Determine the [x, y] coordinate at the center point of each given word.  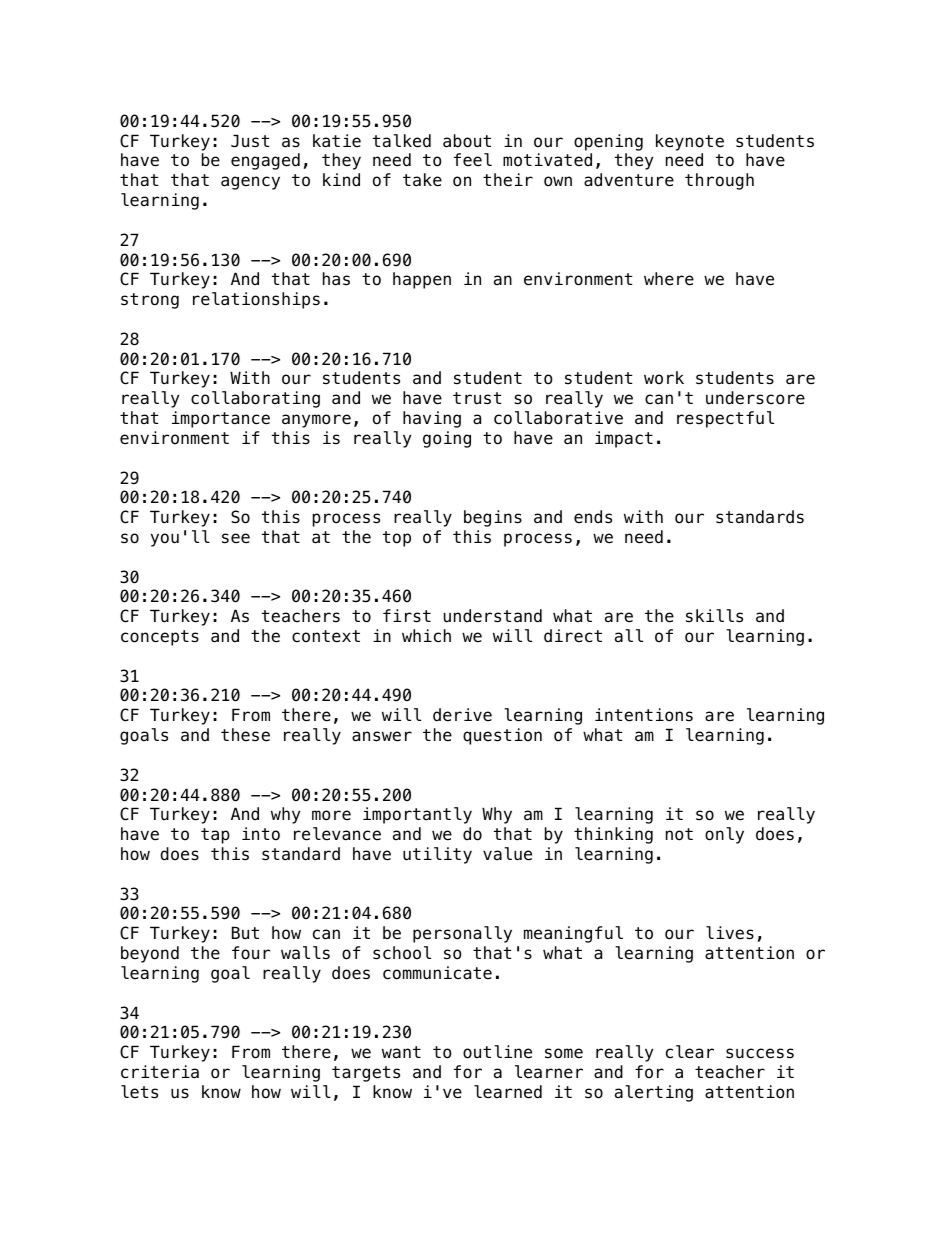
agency [250, 183]
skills [714, 616]
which [426, 636]
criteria [160, 1072]
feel [473, 160]
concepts [160, 638]
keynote [690, 142]
